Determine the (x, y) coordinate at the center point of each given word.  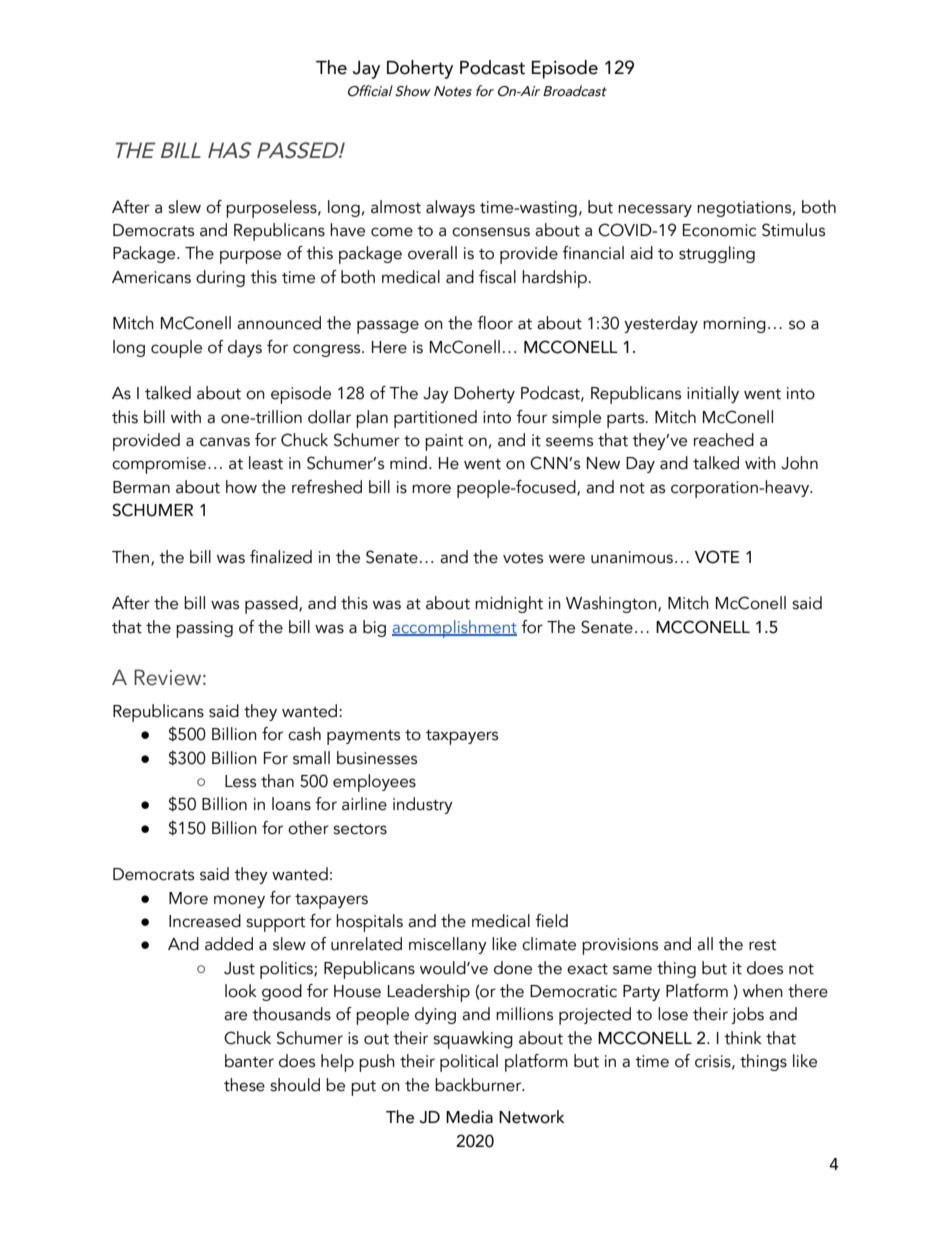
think (743, 1038)
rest (763, 945)
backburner (479, 1085)
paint (444, 442)
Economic (719, 230)
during (220, 278)
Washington (612, 604)
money (239, 901)
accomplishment (454, 629)
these (244, 1085)
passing (204, 629)
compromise (159, 465)
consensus (491, 232)
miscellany (448, 945)
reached (724, 440)
